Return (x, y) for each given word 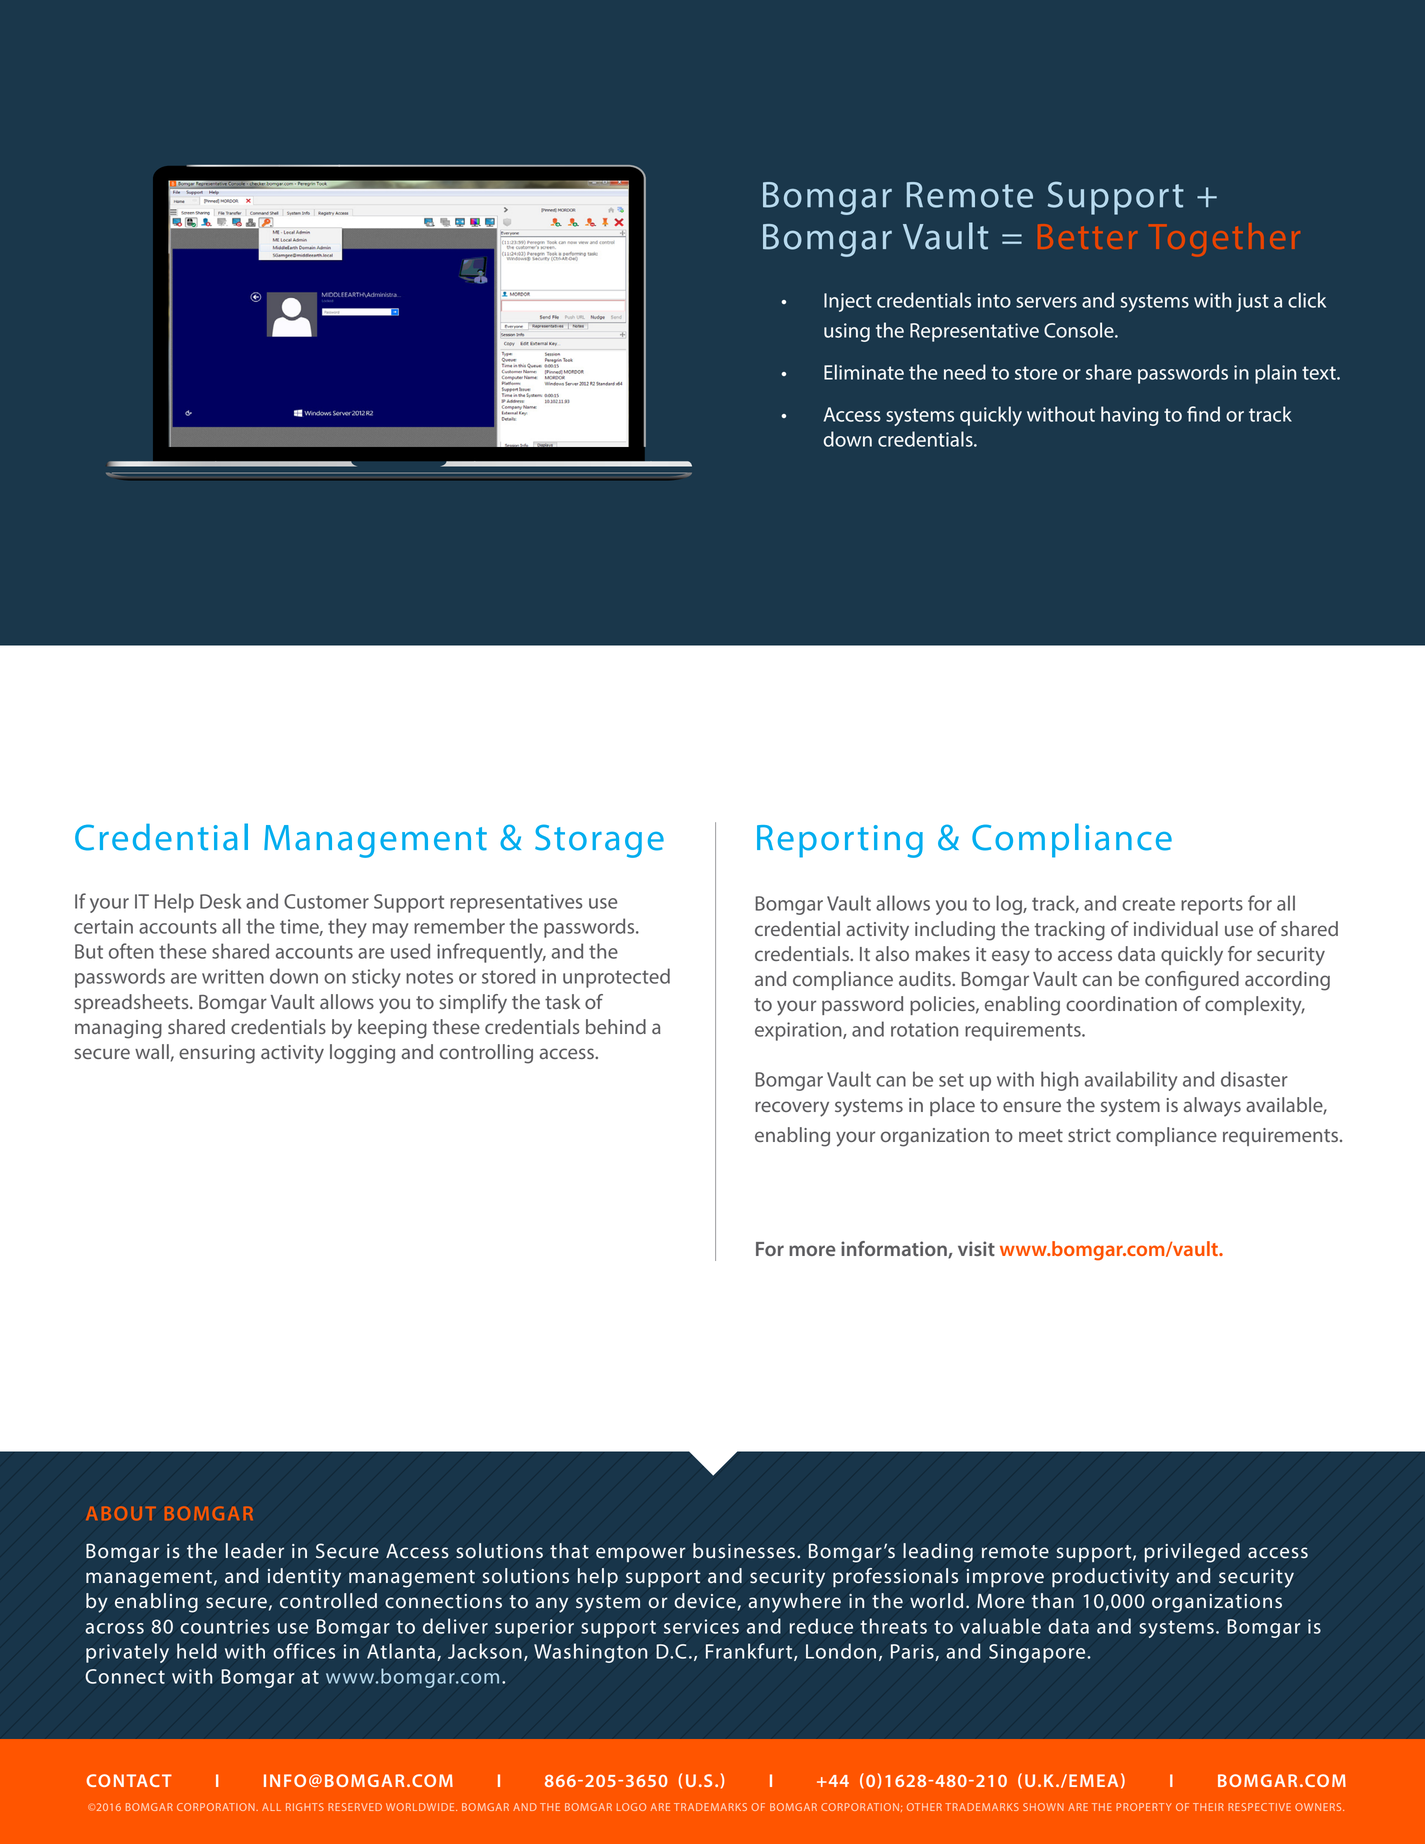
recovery (792, 1109)
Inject (848, 302)
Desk (220, 901)
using (847, 332)
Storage (599, 841)
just (1252, 302)
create (1148, 904)
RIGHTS (305, 1807)
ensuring (217, 1054)
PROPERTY (1144, 1807)
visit (976, 1248)
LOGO (631, 1807)
